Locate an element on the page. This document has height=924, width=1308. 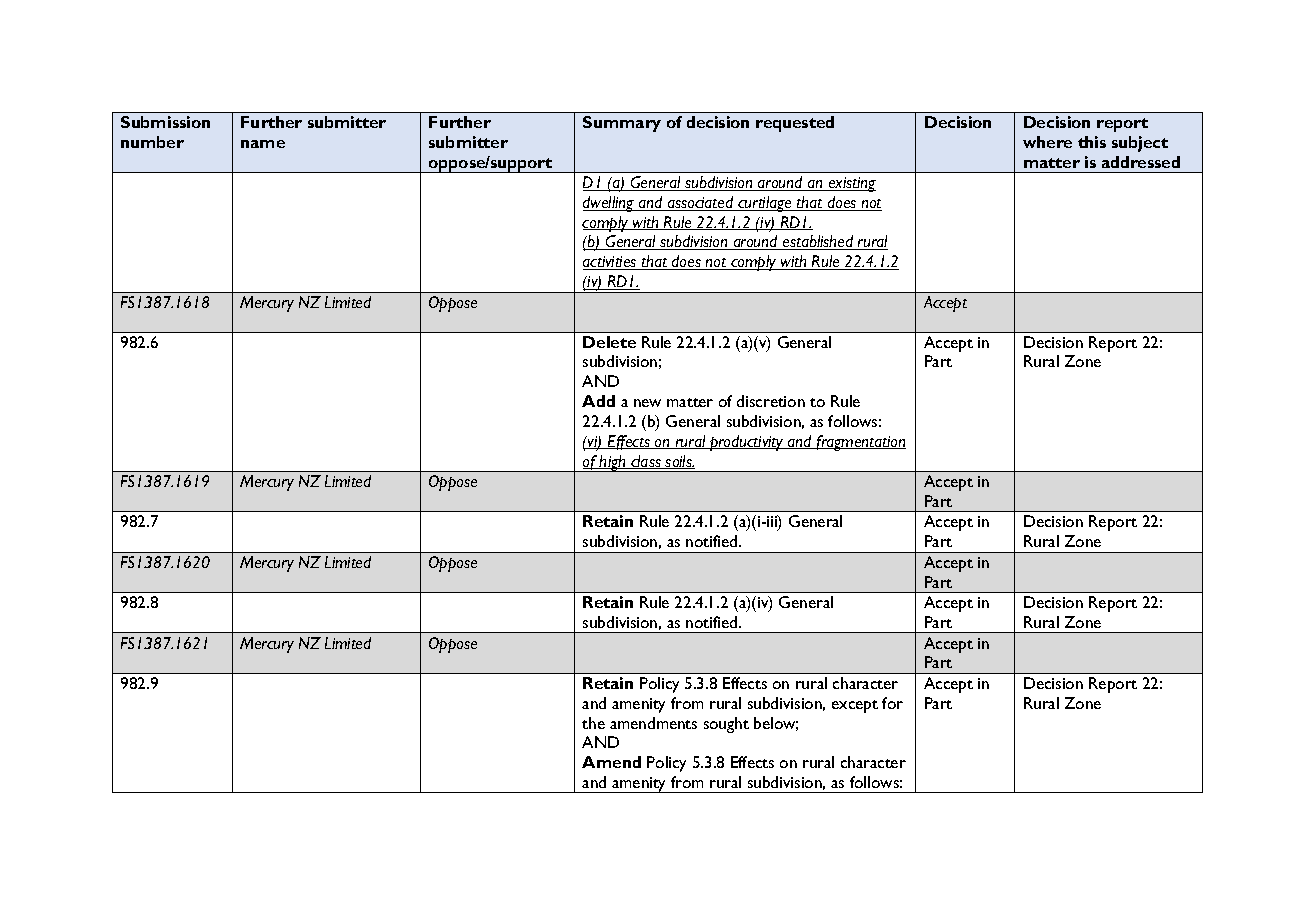
new is located at coordinates (647, 403).
